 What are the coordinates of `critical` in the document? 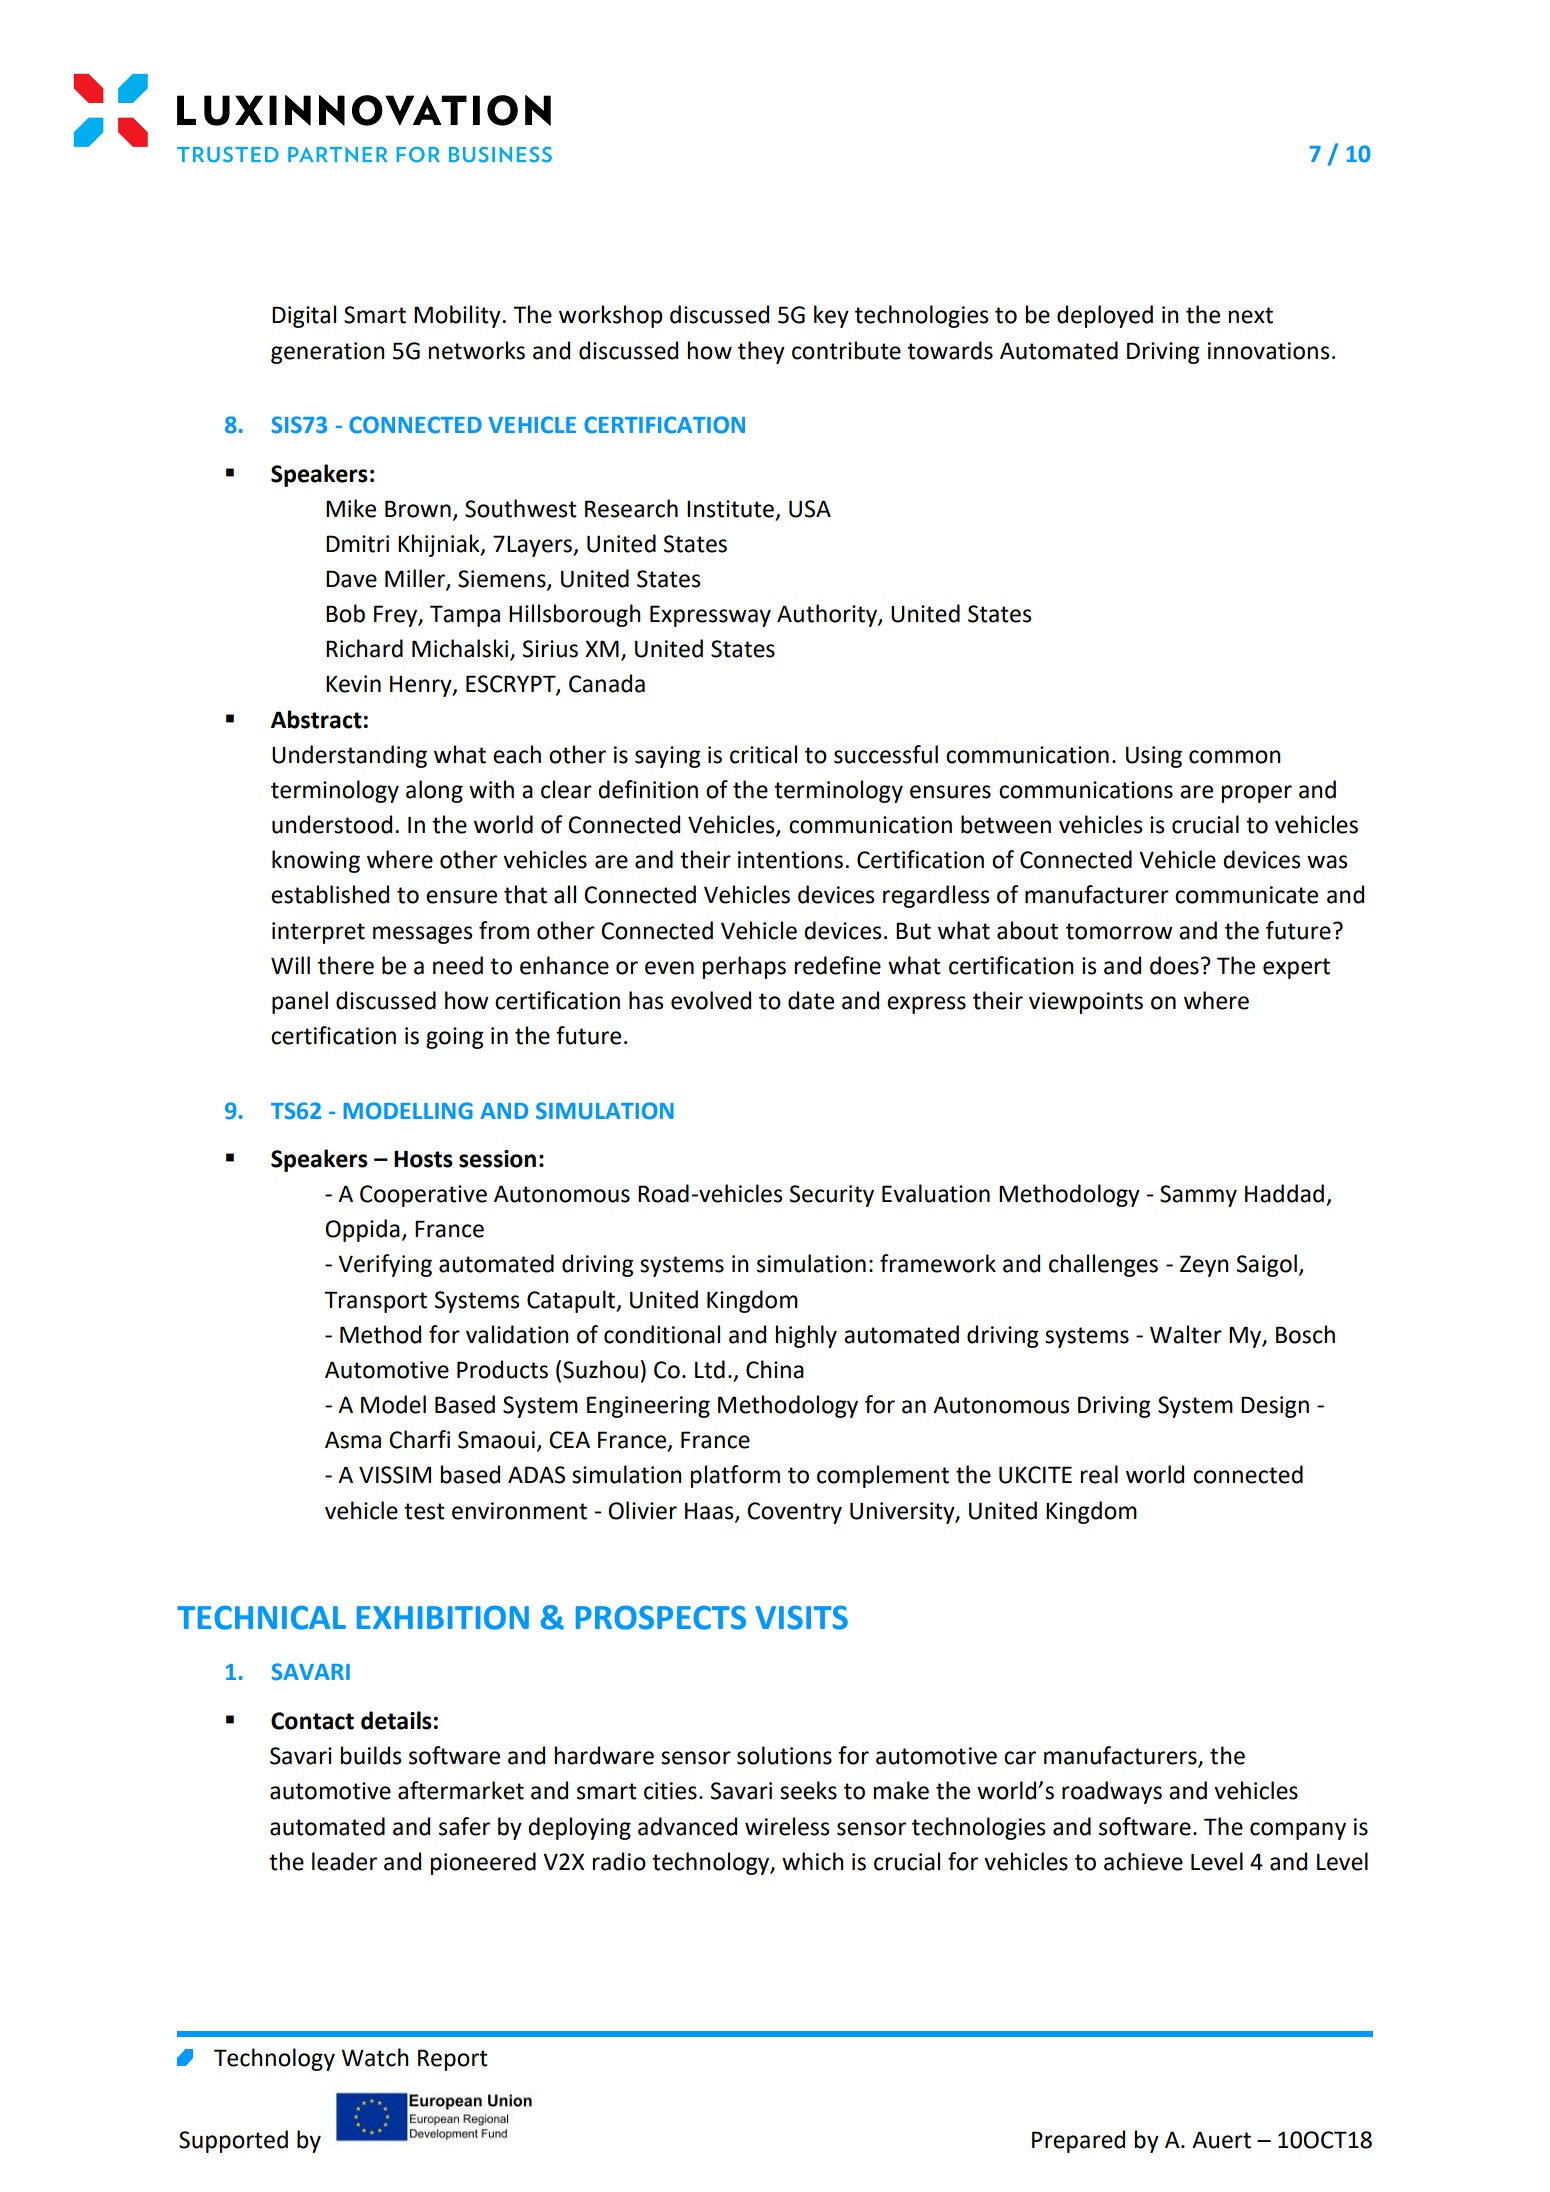 It's located at (763, 754).
